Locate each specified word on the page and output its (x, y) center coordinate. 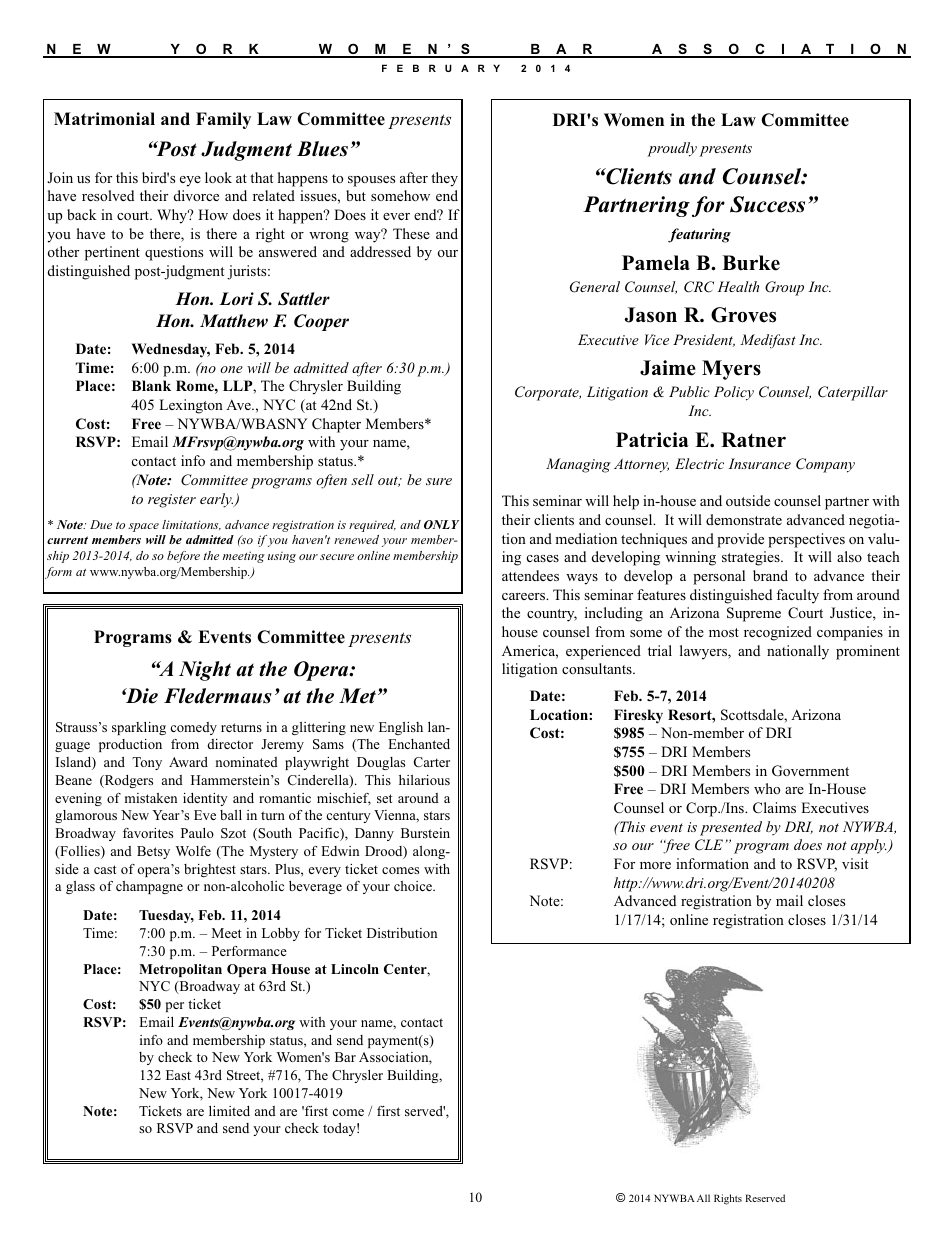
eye (190, 181)
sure (439, 481)
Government (810, 771)
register (172, 501)
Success (767, 204)
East (178, 1075)
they (444, 179)
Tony (147, 763)
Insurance (759, 463)
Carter (432, 762)
